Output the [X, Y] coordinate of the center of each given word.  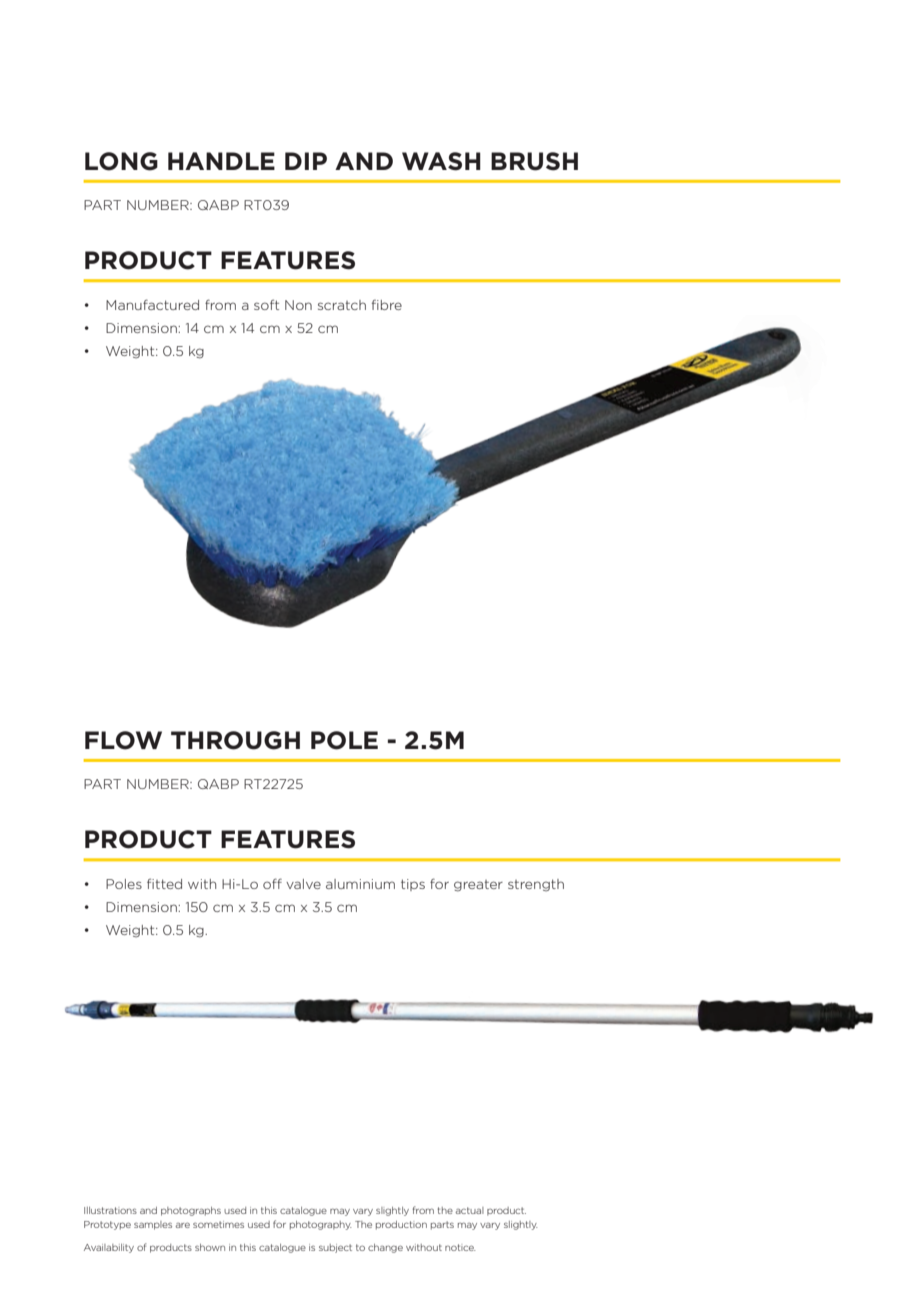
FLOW [123, 740]
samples [153, 1225]
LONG [121, 161]
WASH [441, 161]
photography [321, 1225]
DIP [306, 161]
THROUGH [235, 740]
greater [478, 886]
